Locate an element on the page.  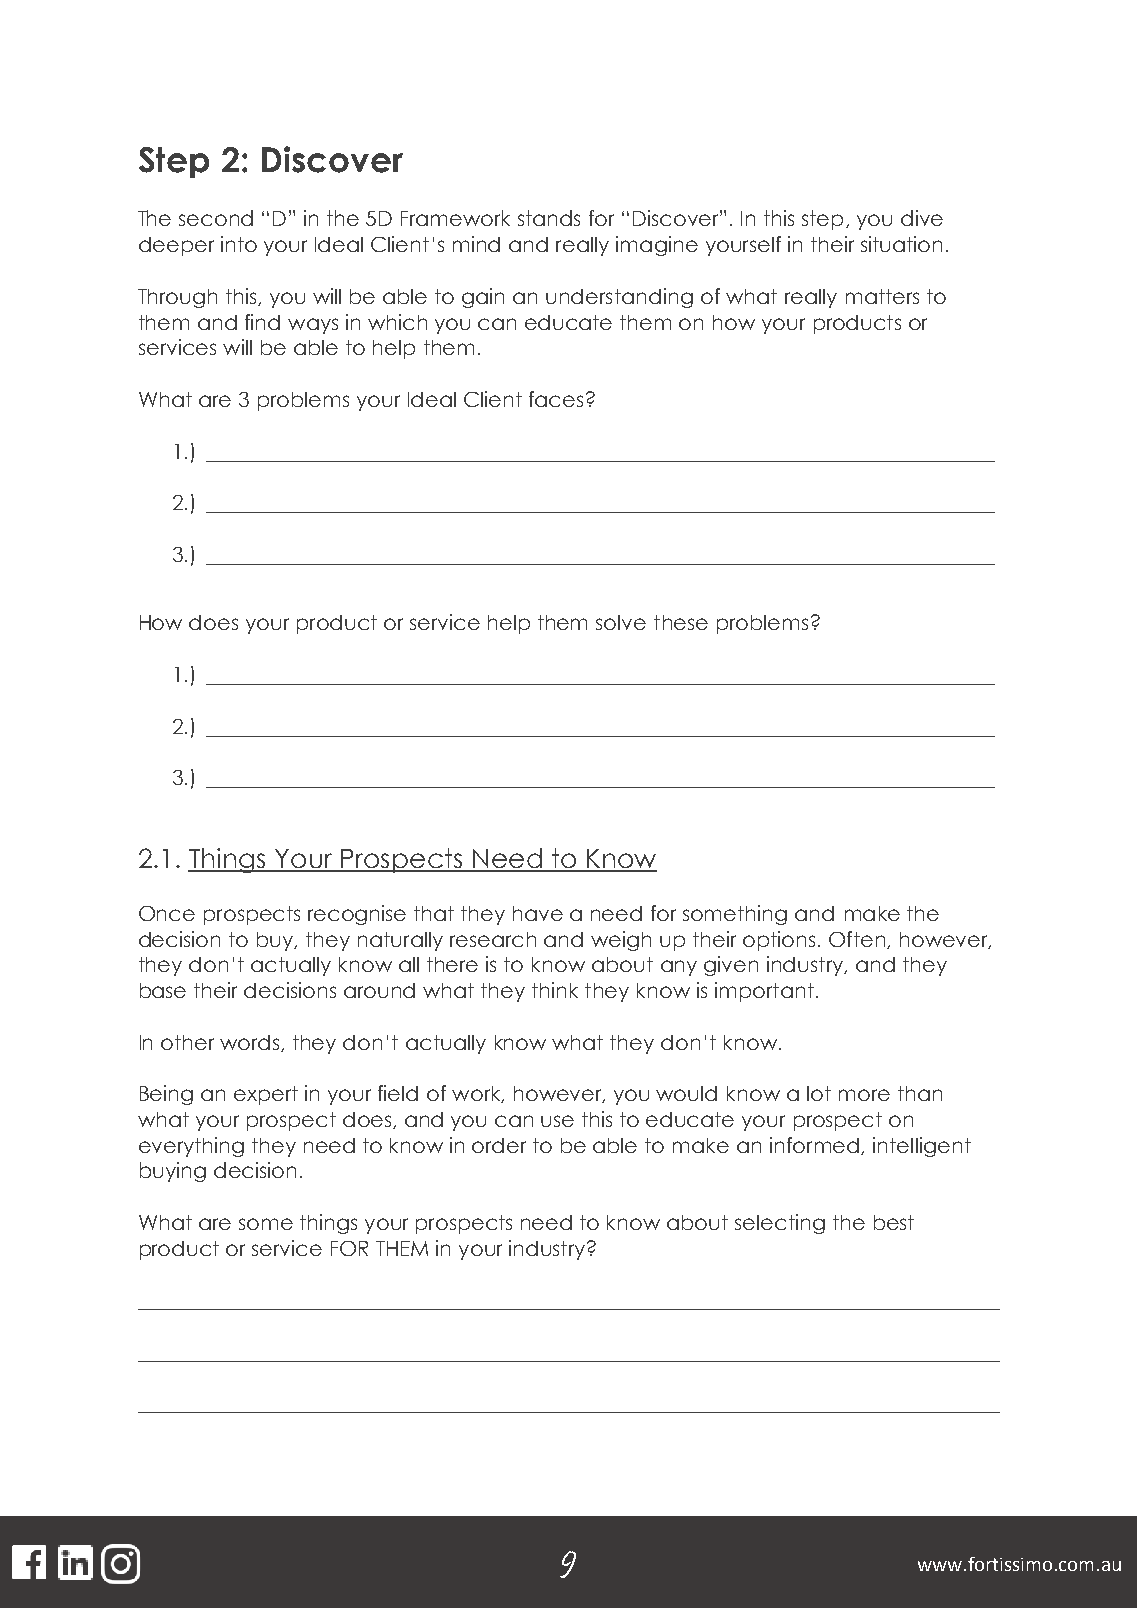
buying is located at coordinates (173, 1172).
